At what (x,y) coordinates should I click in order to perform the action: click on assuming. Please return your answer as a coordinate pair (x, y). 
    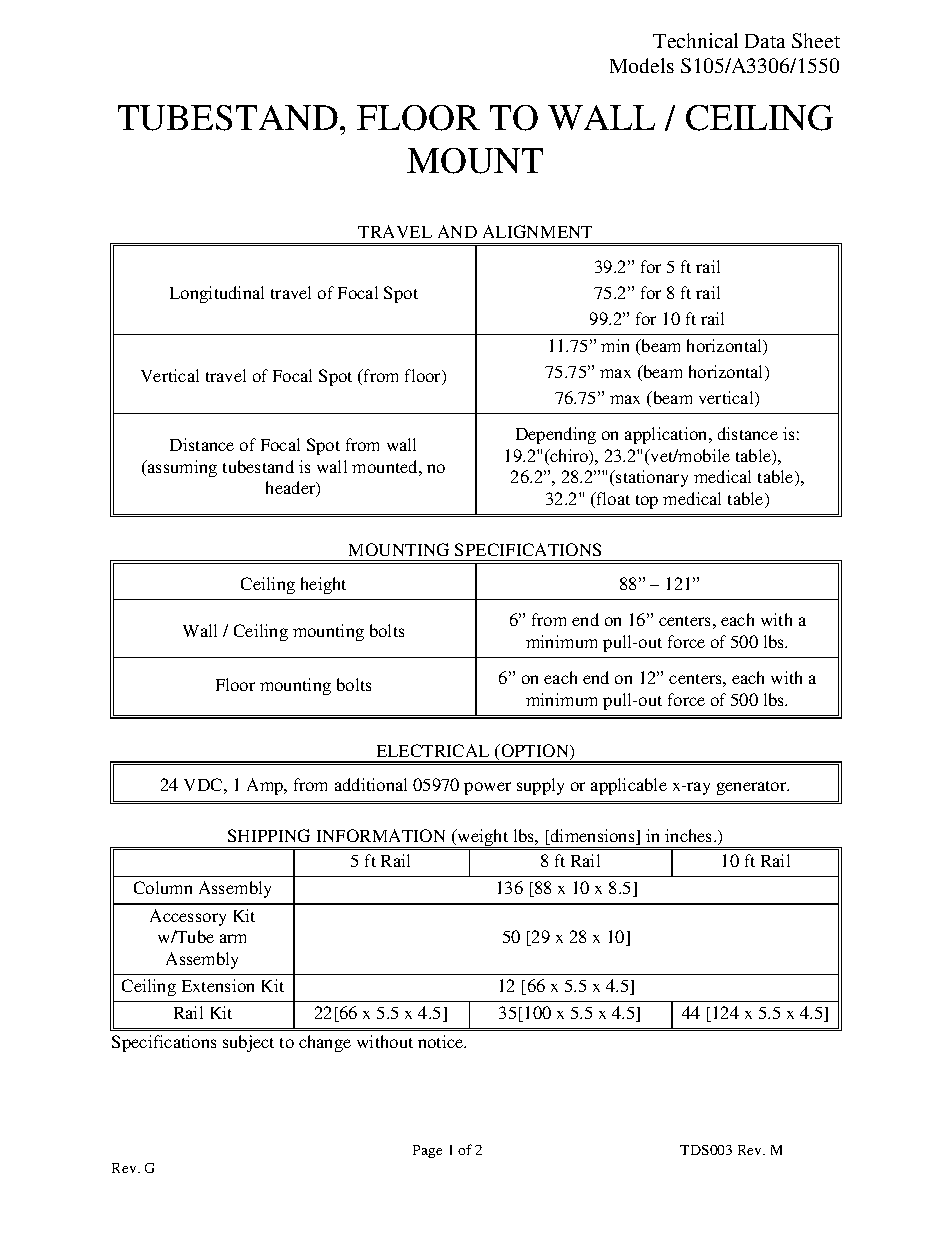
    Looking at the image, I should click on (181, 468).
